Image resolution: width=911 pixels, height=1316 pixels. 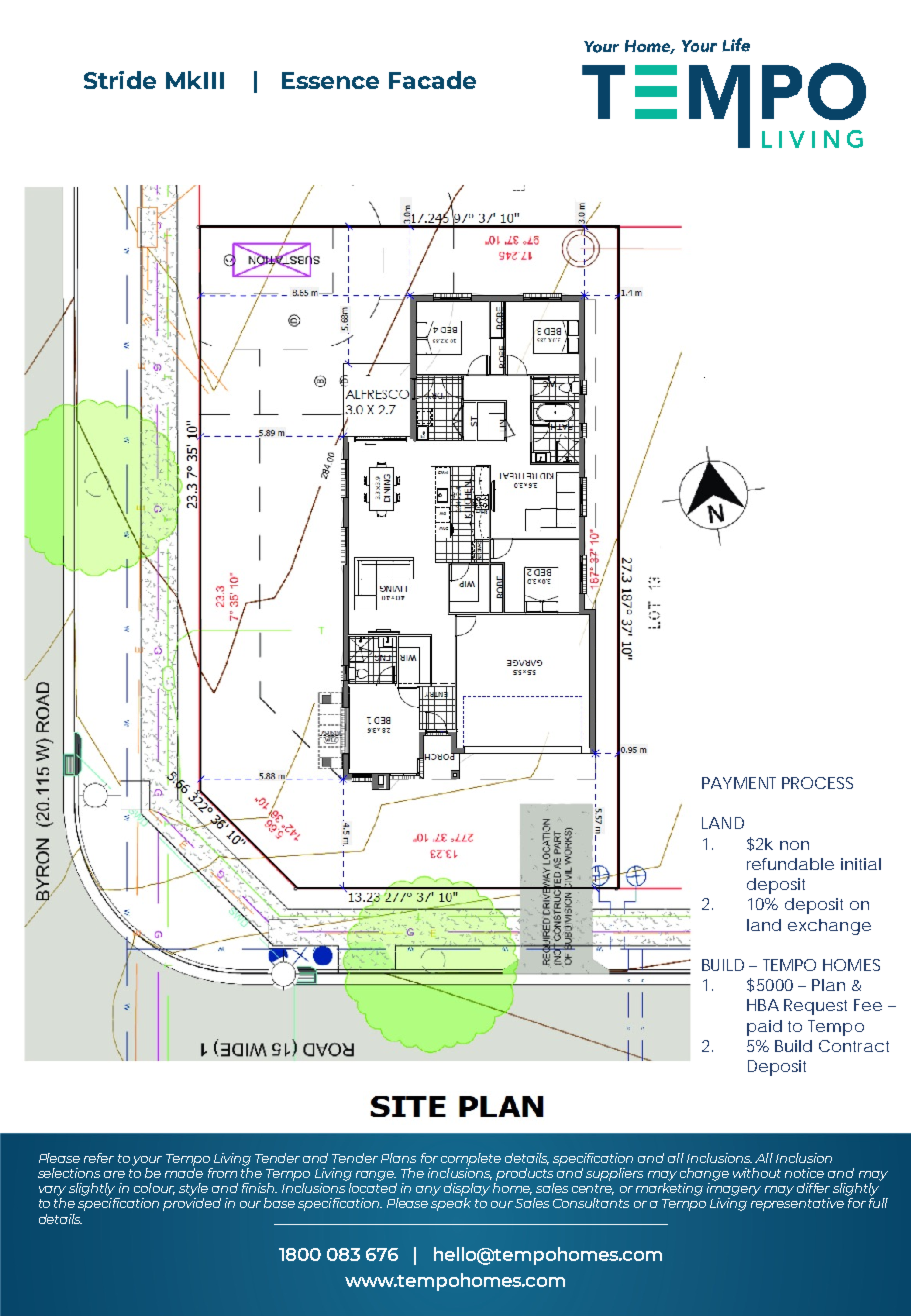 I want to click on refer, so click(x=99, y=1158).
